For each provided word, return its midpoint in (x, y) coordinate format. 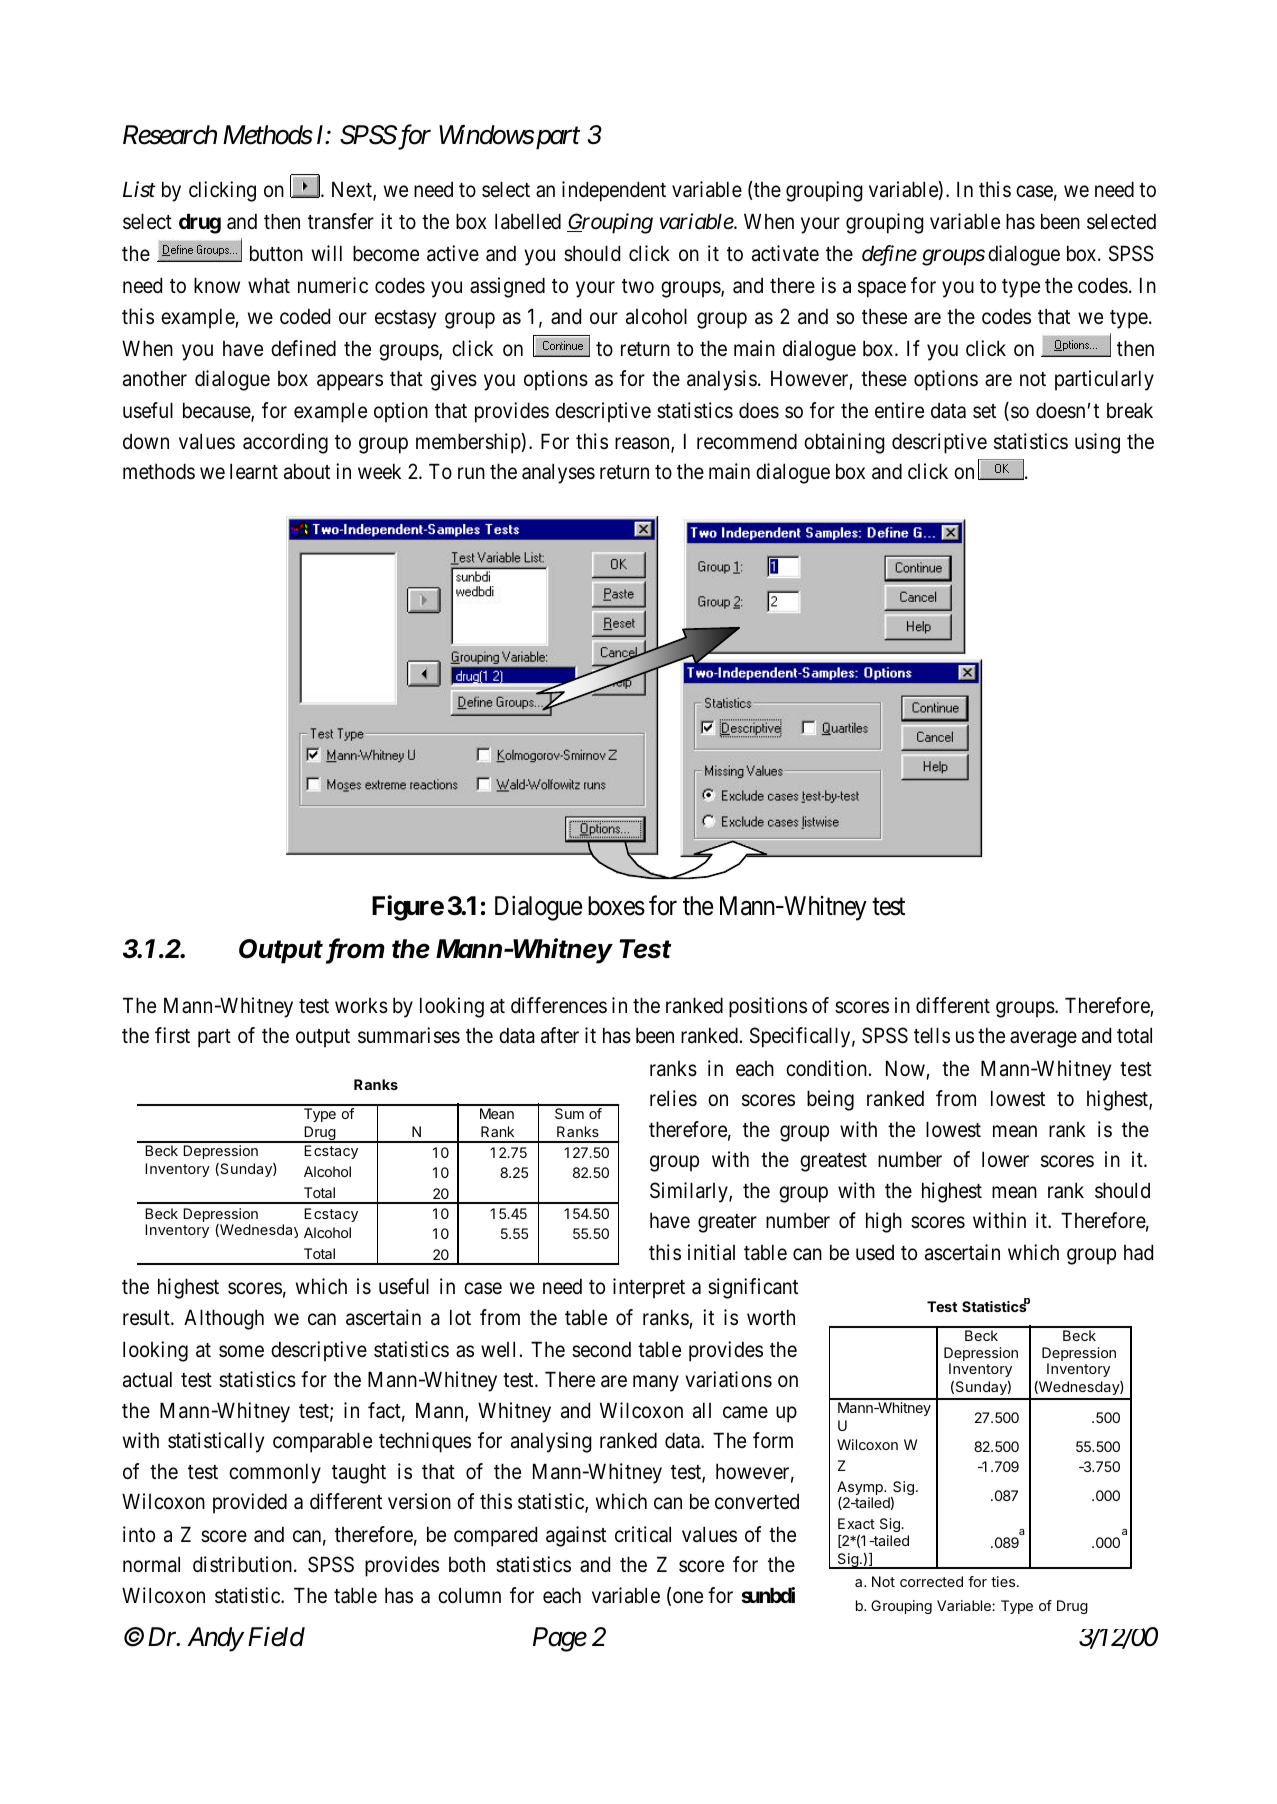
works (361, 1006)
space (882, 289)
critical (643, 1534)
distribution (242, 1564)
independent (614, 191)
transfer (341, 221)
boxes (616, 906)
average (1043, 1040)
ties (1003, 1581)
